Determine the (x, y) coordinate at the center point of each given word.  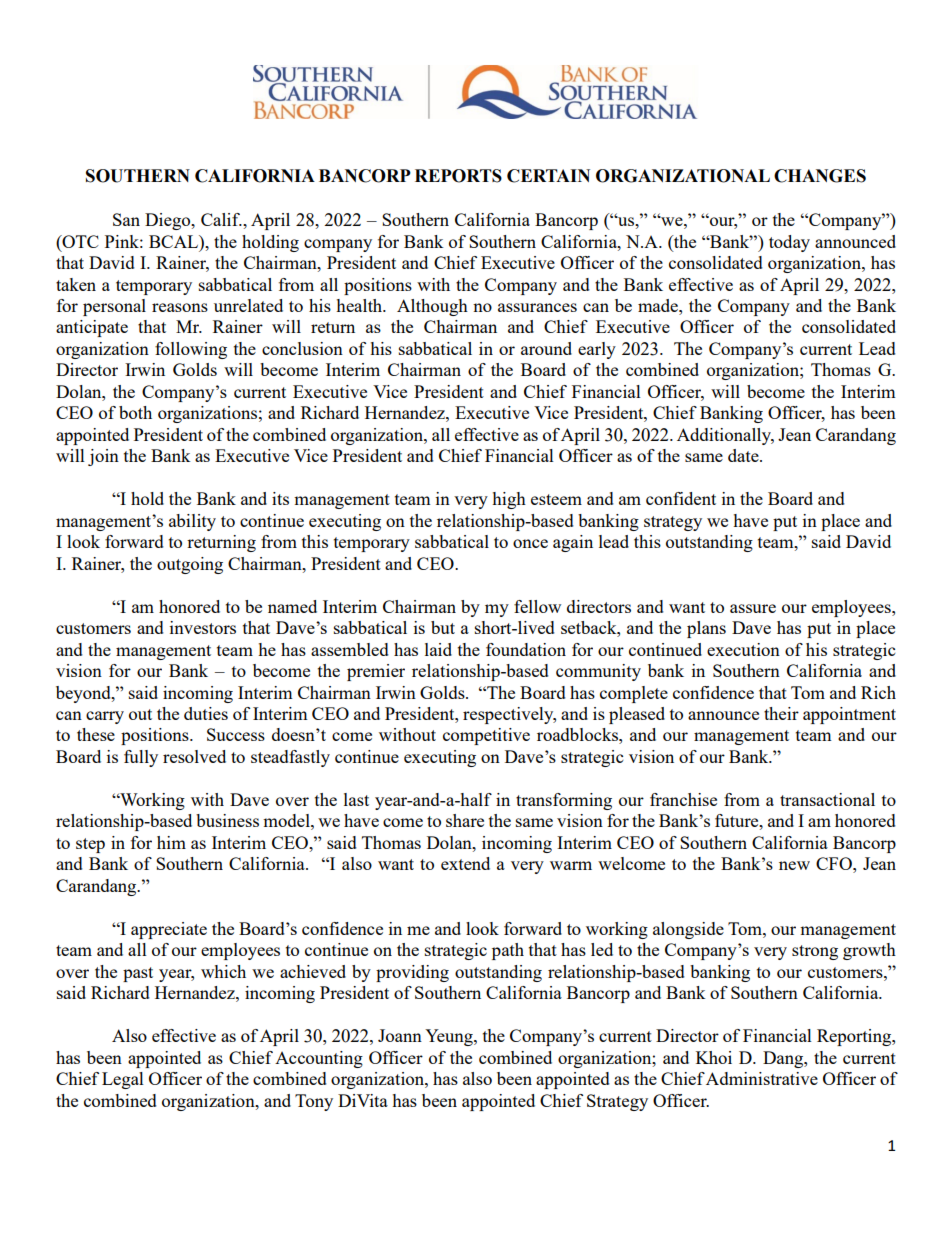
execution (743, 649)
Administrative (762, 1078)
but (443, 627)
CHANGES (820, 176)
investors (203, 627)
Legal (123, 1080)
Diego (169, 221)
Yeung (450, 1037)
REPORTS (458, 176)
